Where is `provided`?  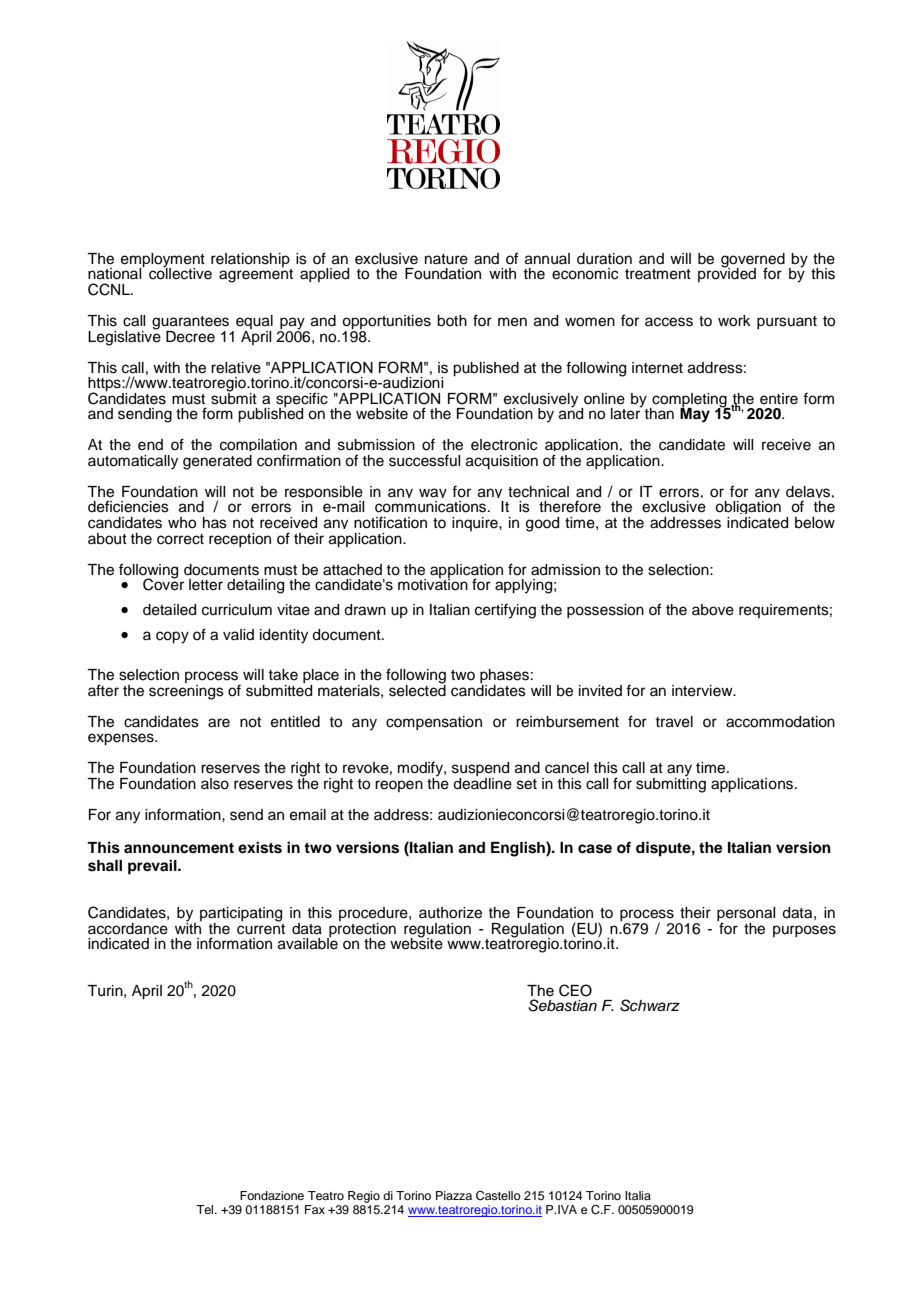
provided is located at coordinates (727, 274).
